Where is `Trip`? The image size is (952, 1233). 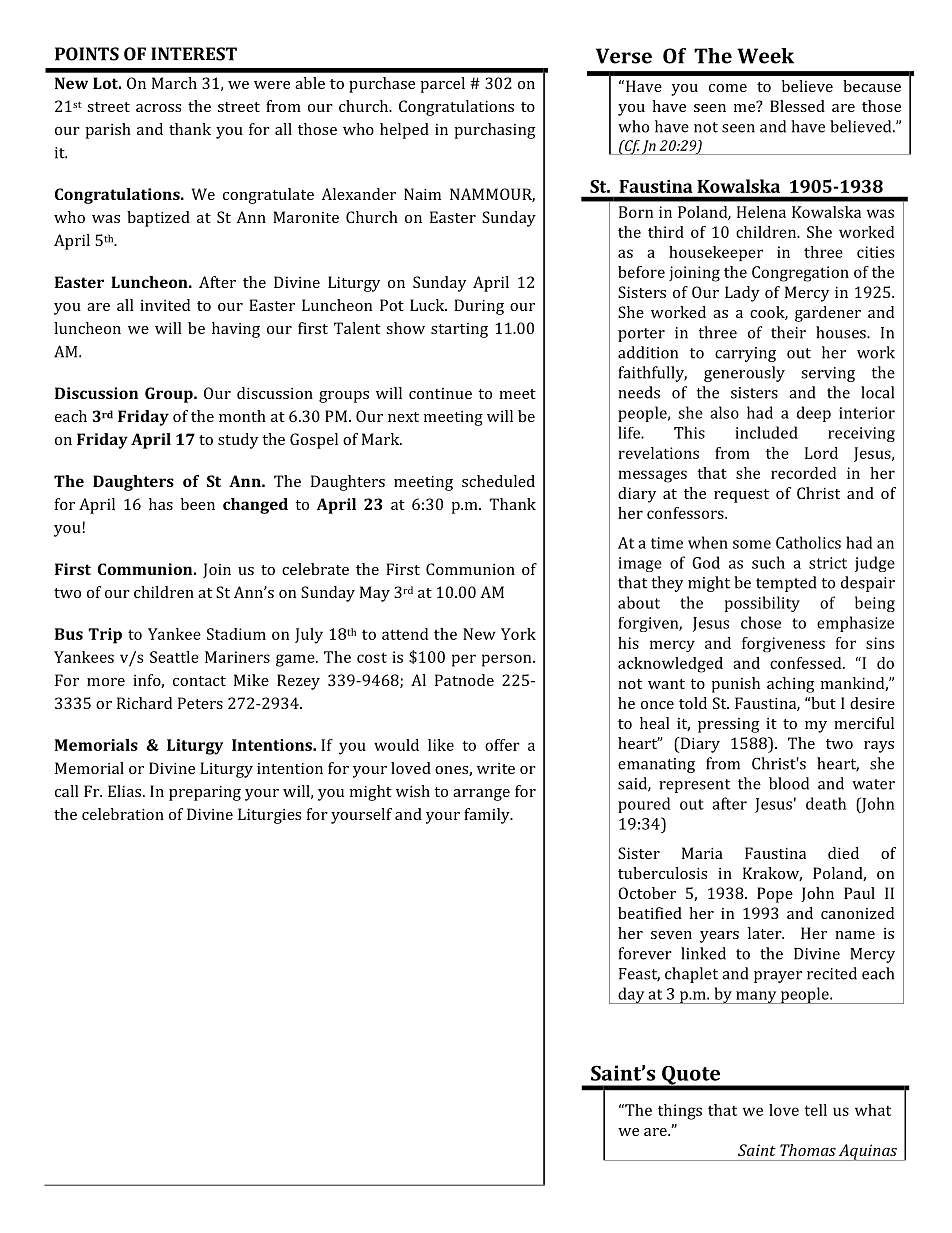
Trip is located at coordinates (105, 636).
